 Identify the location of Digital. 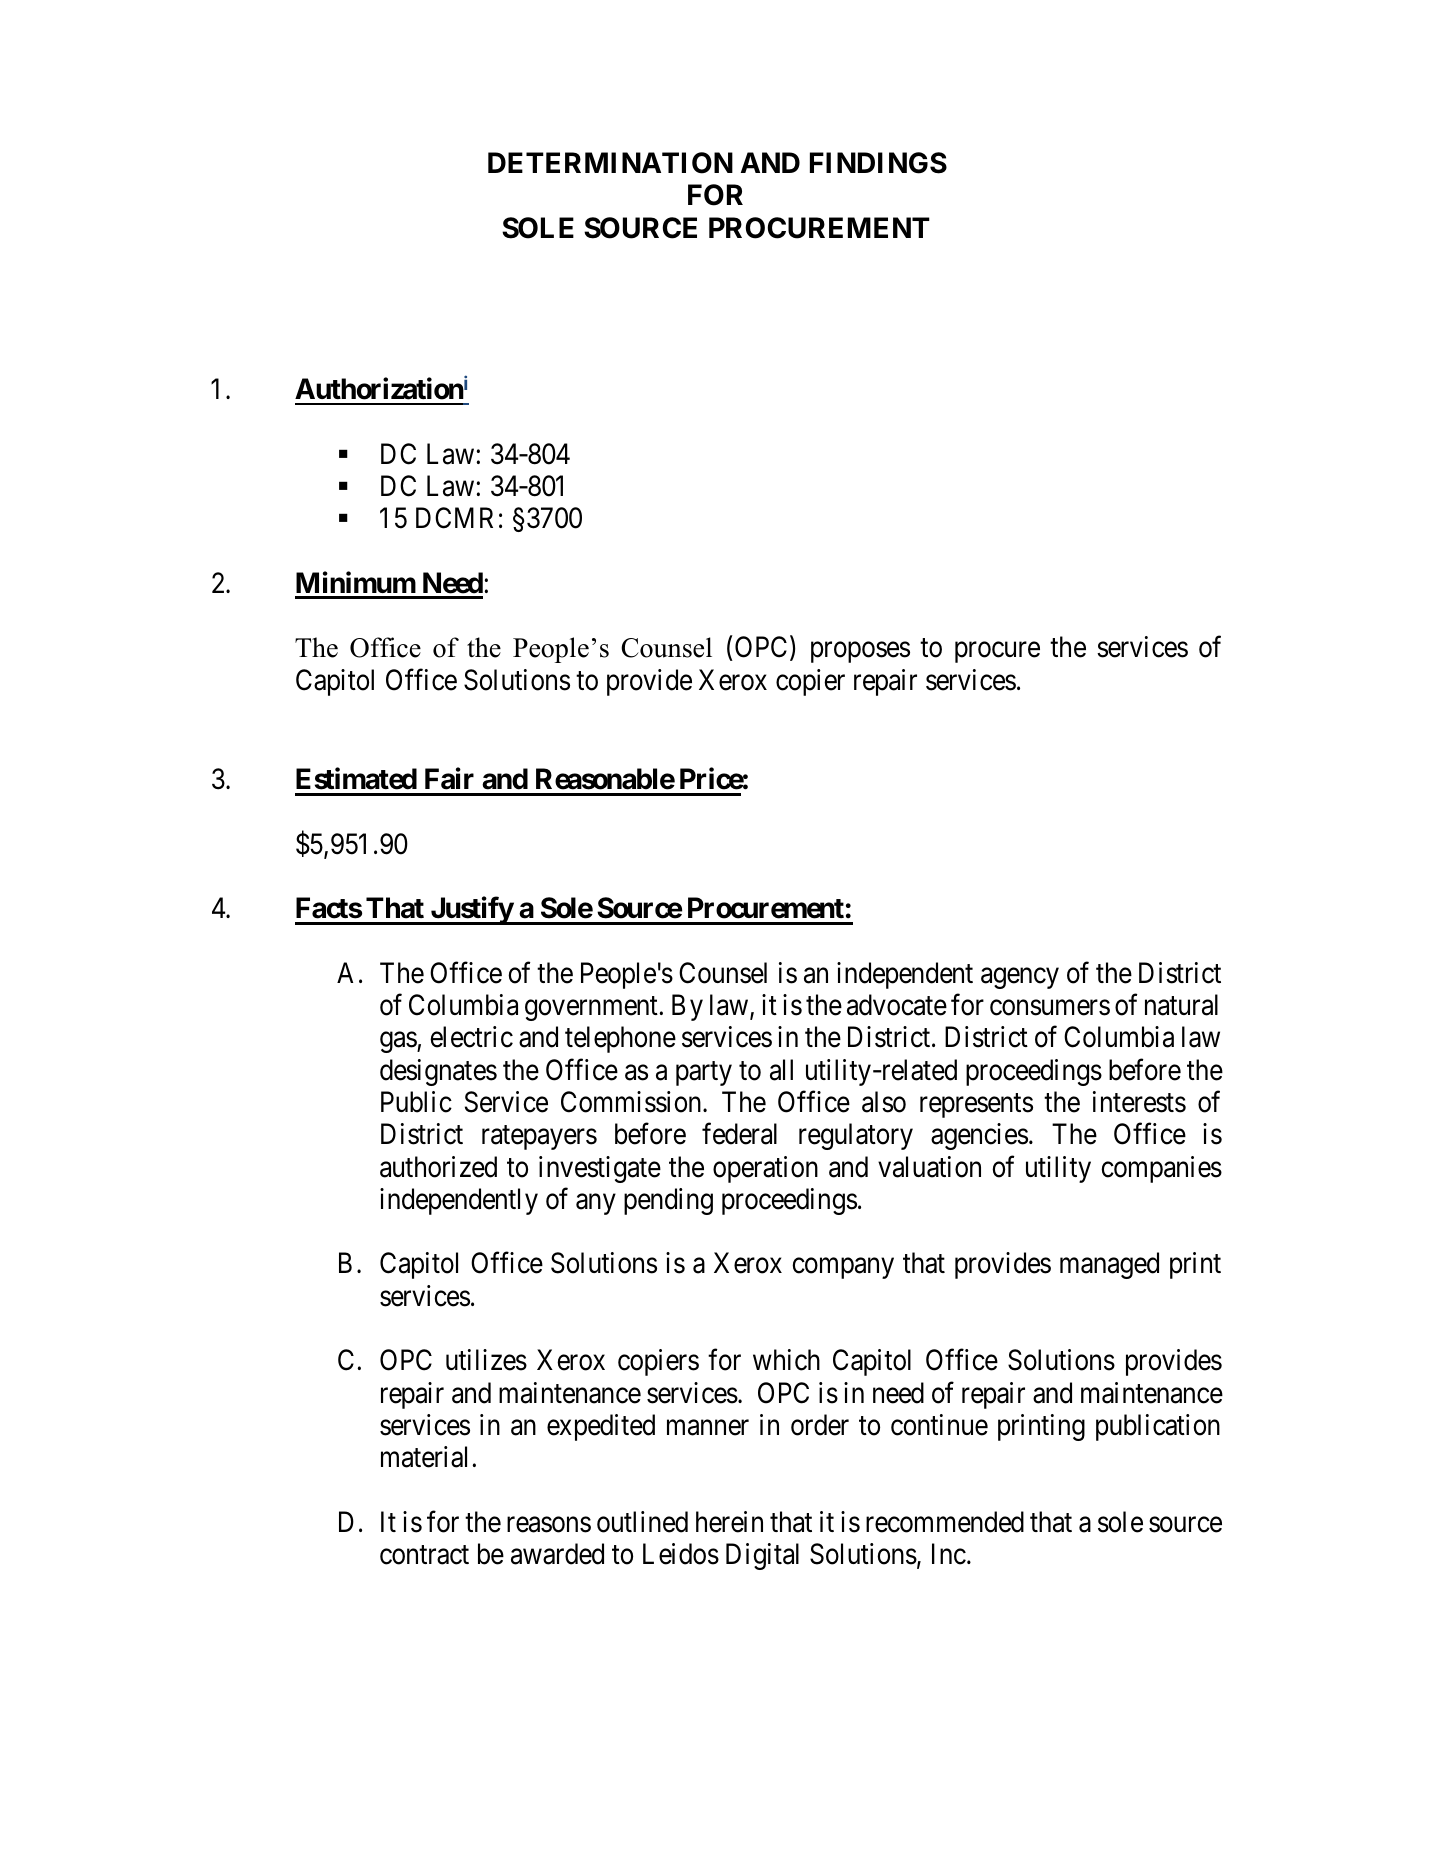
(762, 1556).
